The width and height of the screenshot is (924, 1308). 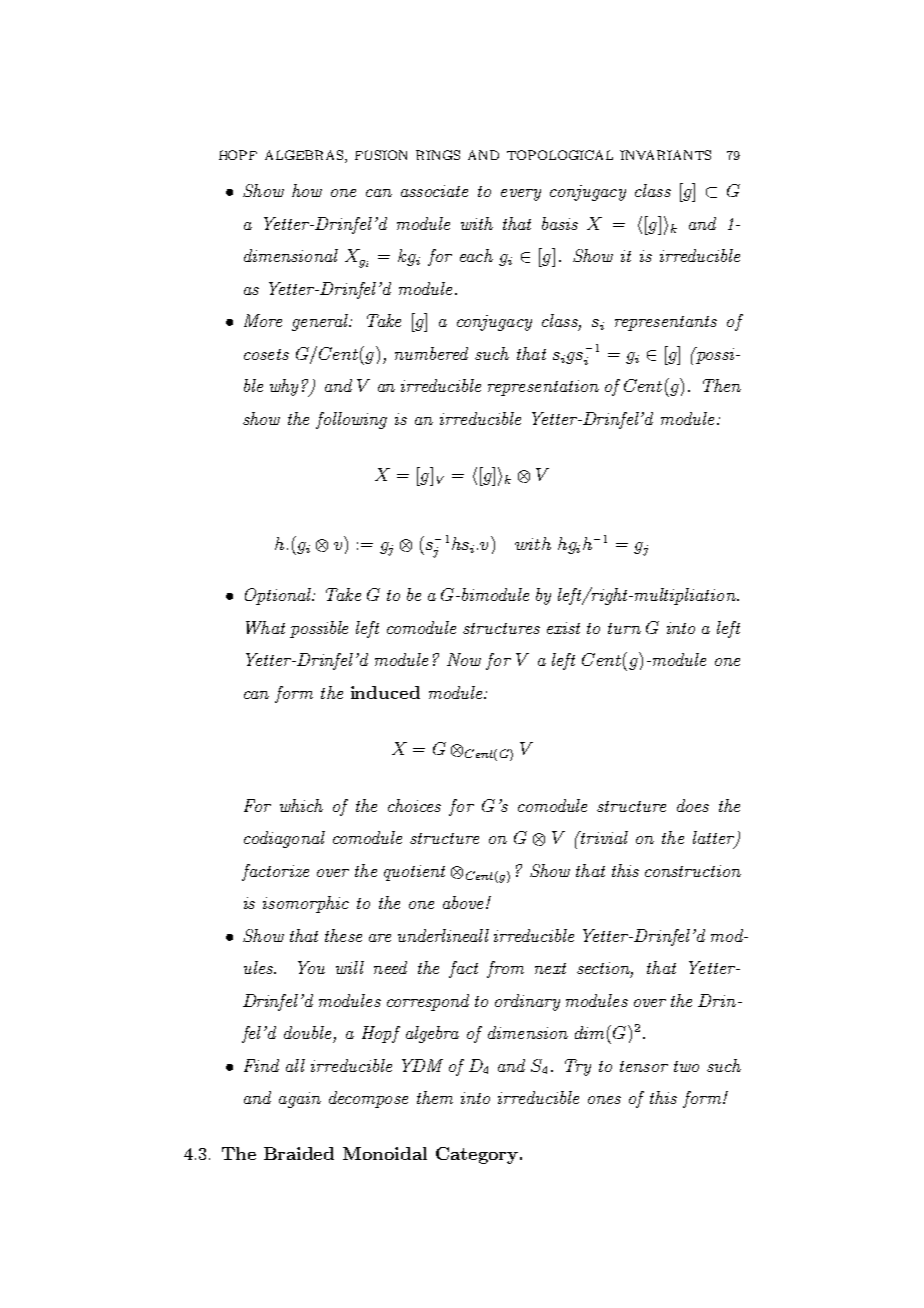 I want to click on construction, so click(x=693, y=871).
